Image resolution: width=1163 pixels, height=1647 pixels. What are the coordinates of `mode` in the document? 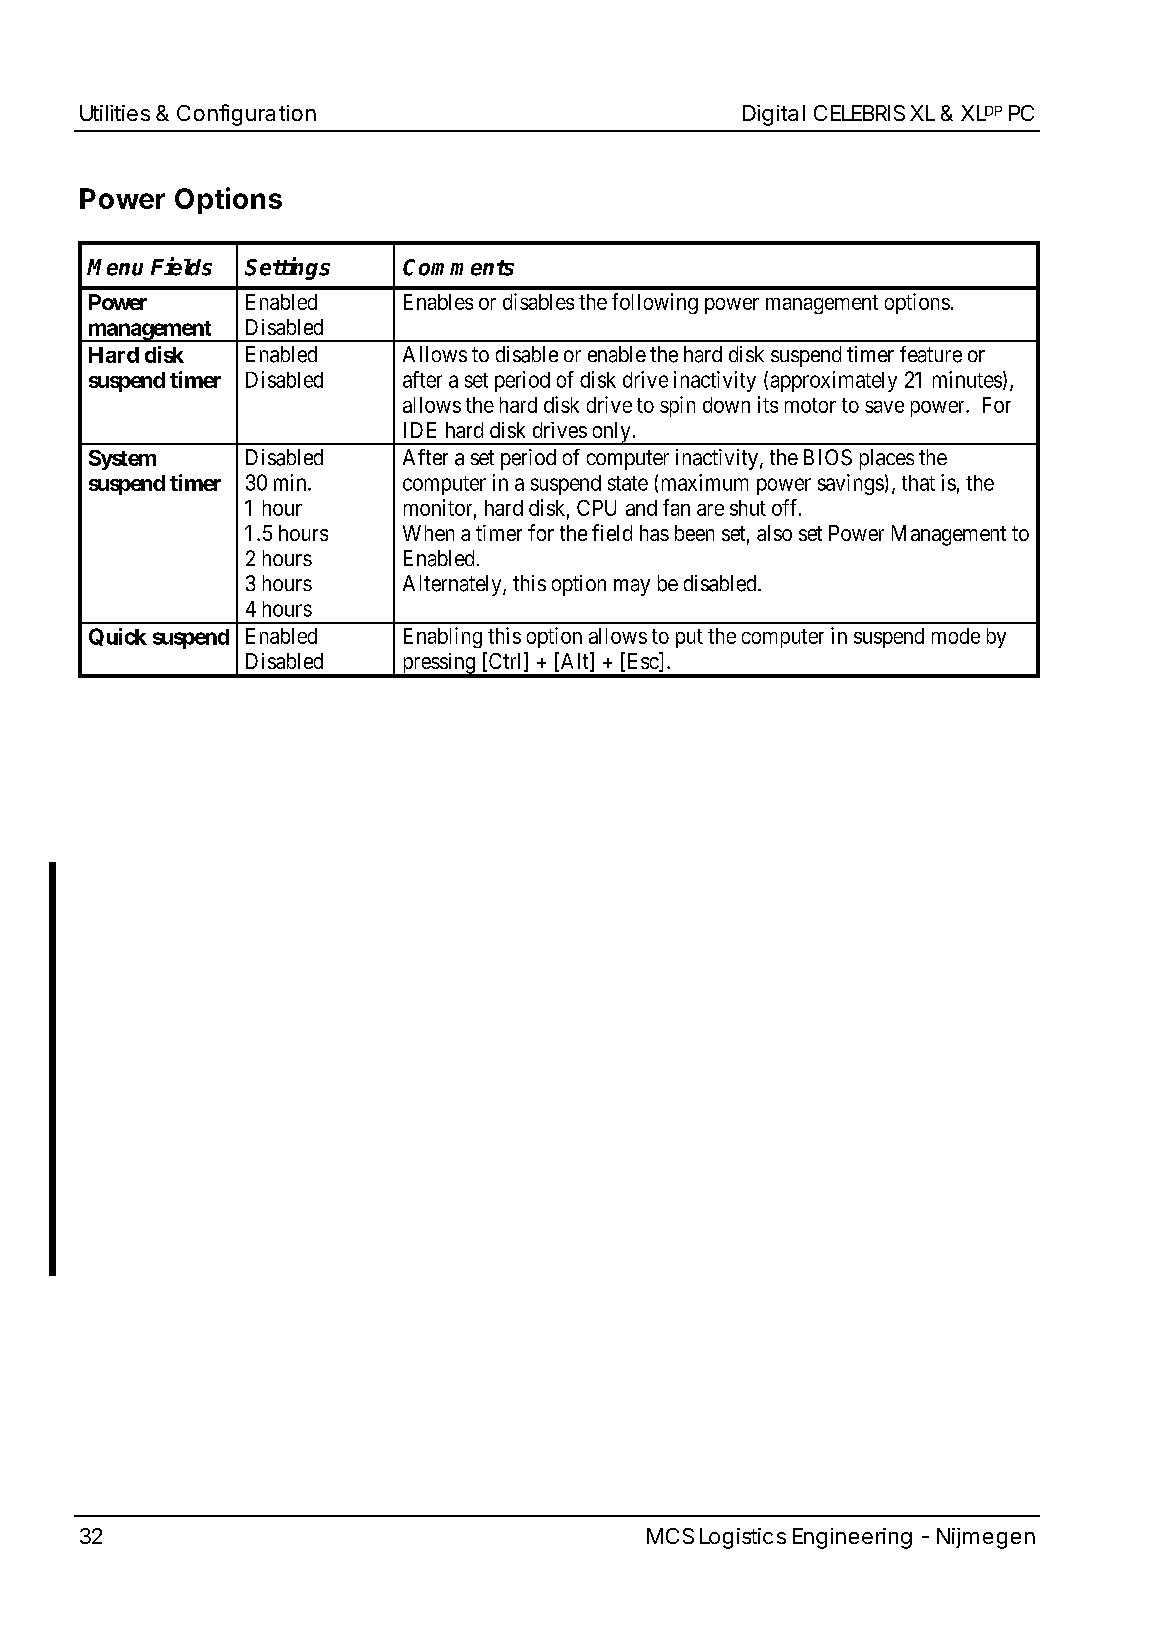 It's located at (956, 636).
